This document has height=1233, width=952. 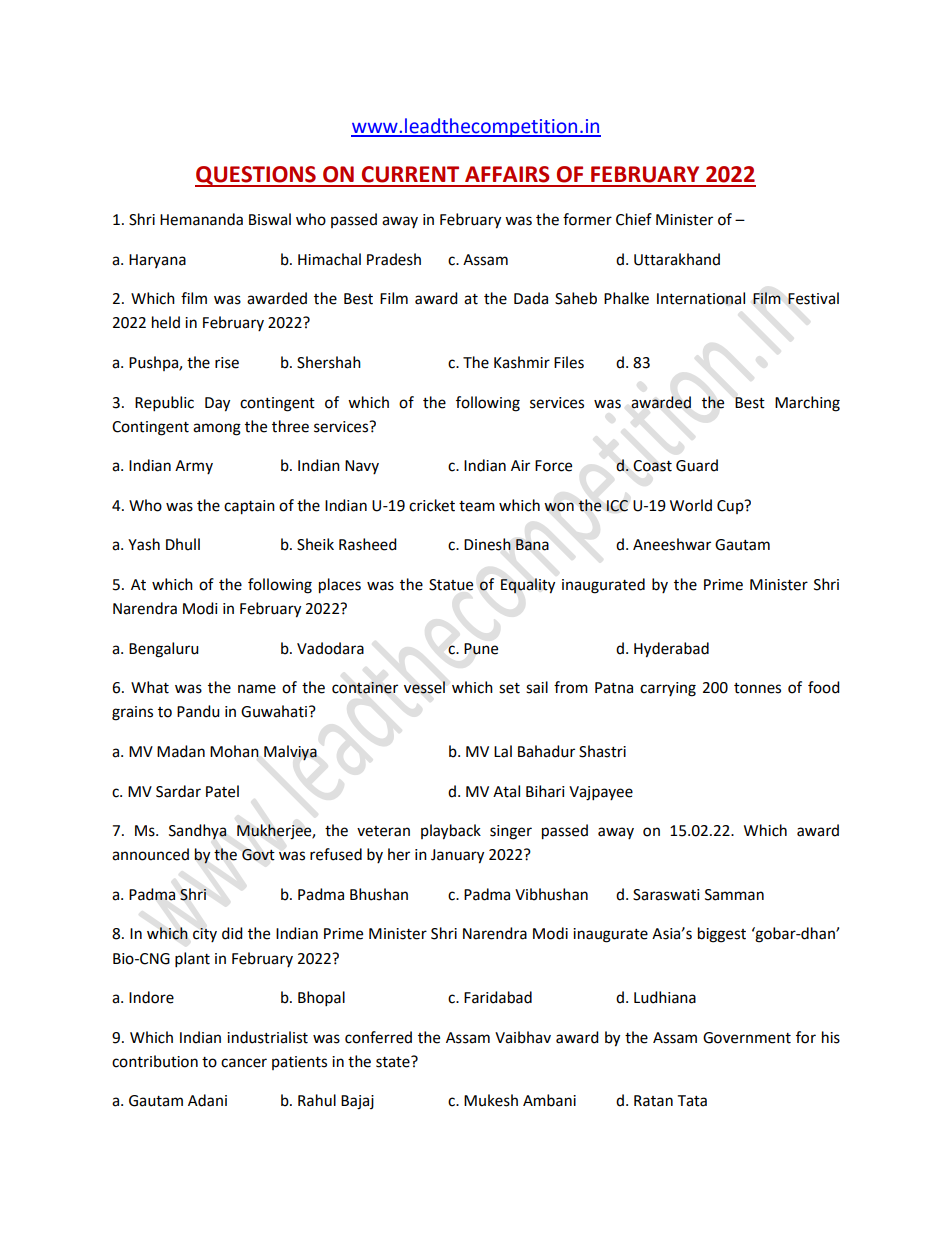 I want to click on Pune, so click(x=481, y=649).
